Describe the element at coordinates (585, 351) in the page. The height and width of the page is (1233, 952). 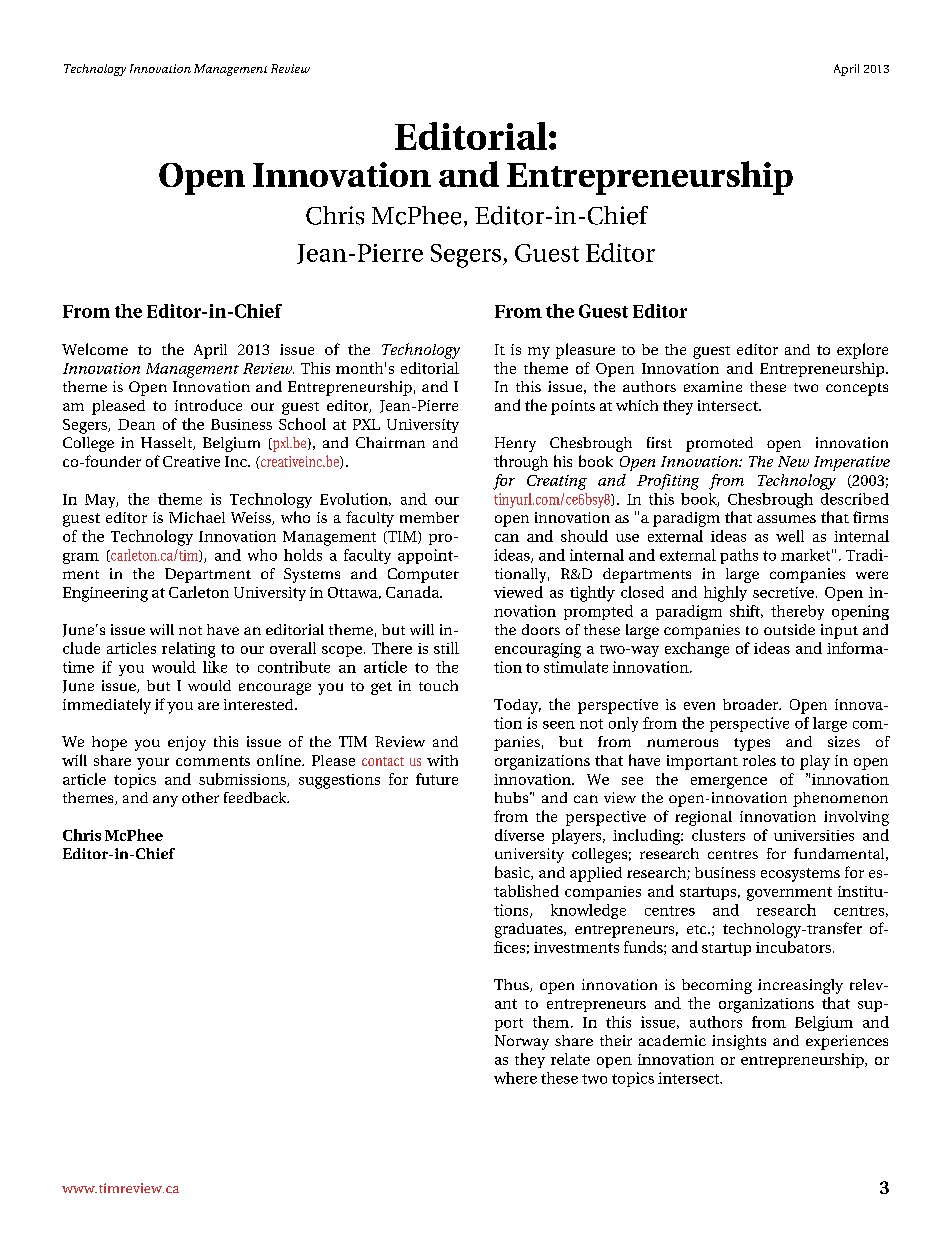
I see `pleasure` at that location.
